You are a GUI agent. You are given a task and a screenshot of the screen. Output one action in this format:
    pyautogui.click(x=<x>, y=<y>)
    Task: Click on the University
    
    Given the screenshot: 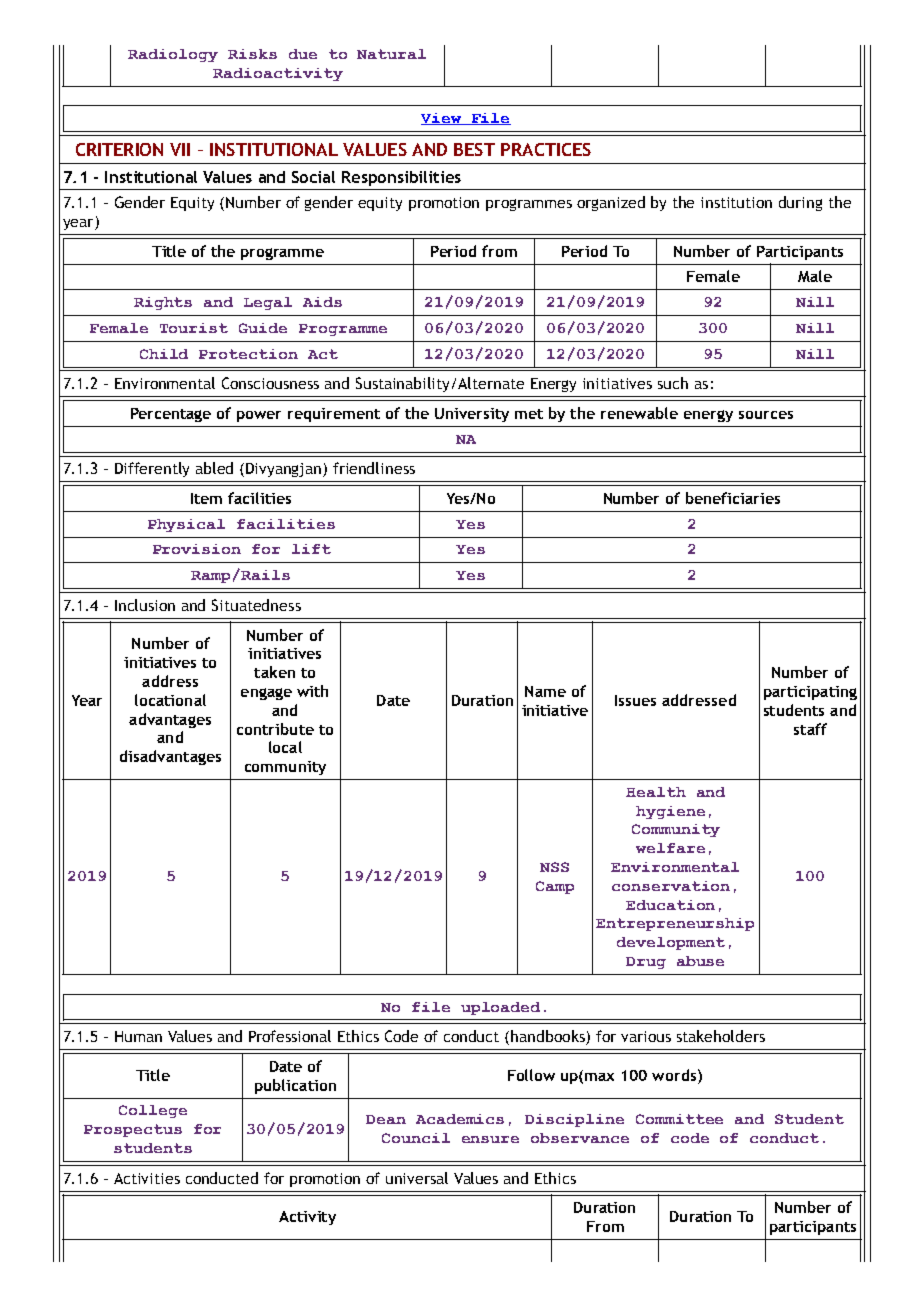 What is the action you would take?
    pyautogui.click(x=472, y=415)
